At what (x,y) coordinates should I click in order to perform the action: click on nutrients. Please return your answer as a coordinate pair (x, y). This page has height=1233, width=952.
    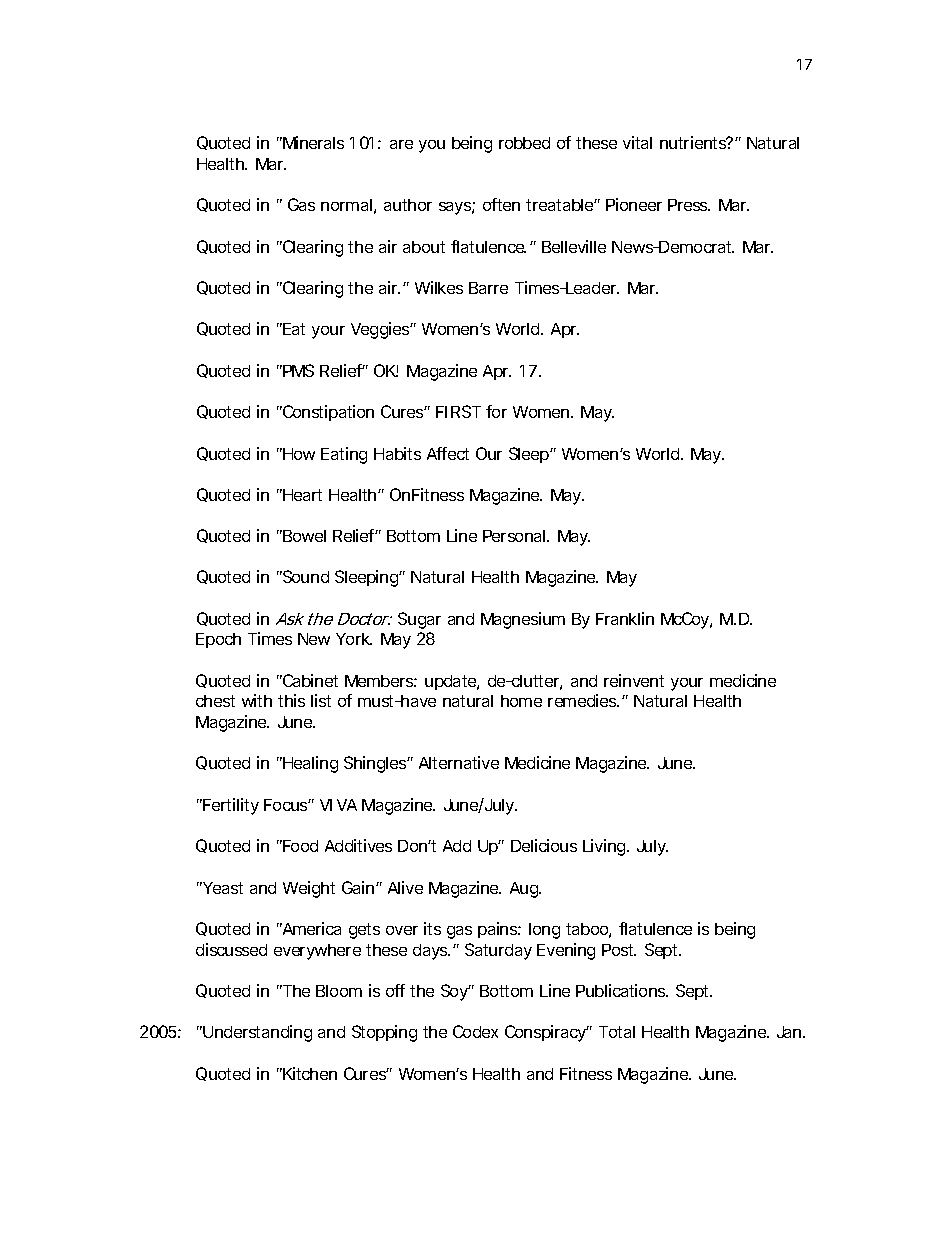
    Looking at the image, I should click on (694, 142).
